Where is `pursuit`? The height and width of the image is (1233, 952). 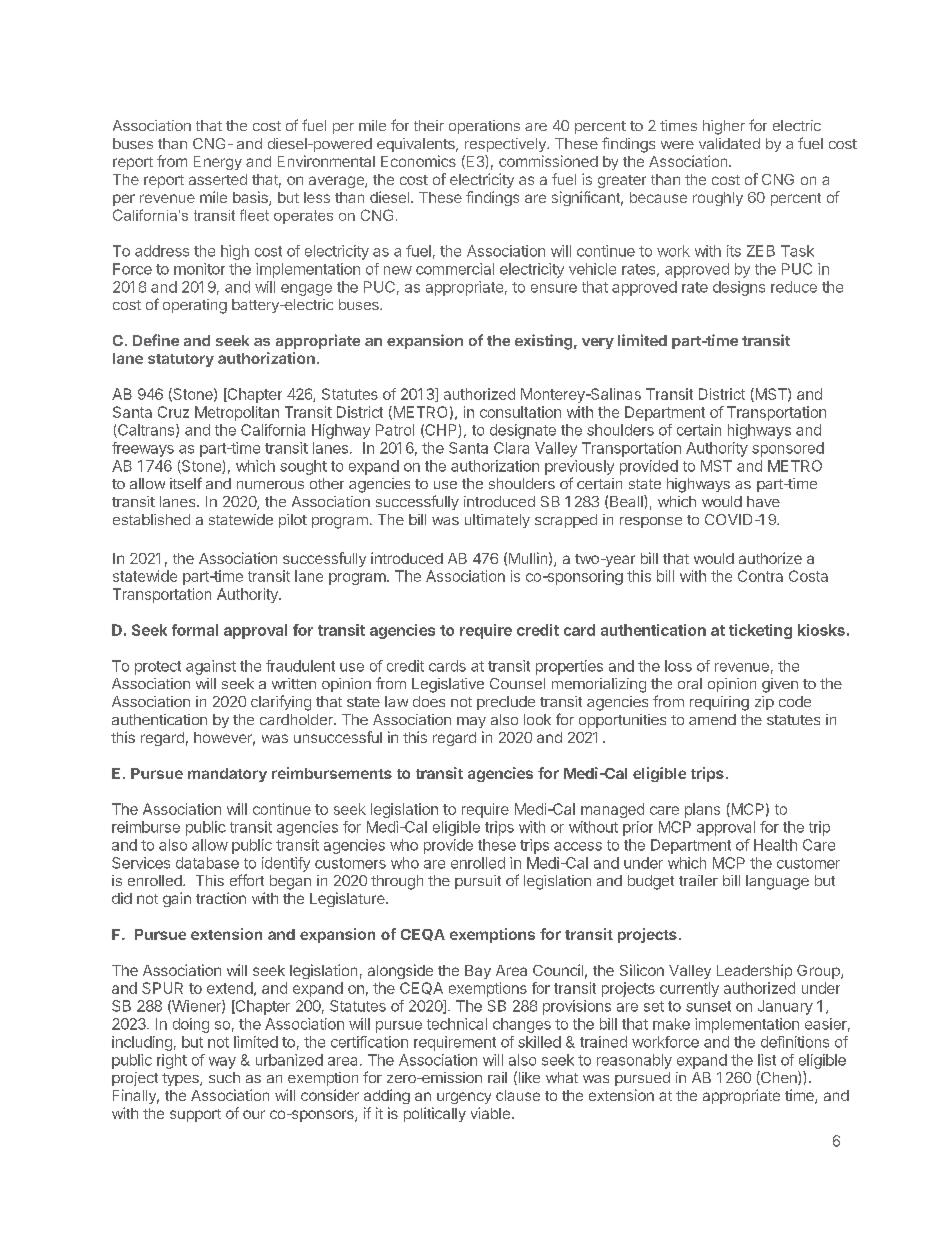 pursuit is located at coordinates (478, 882).
